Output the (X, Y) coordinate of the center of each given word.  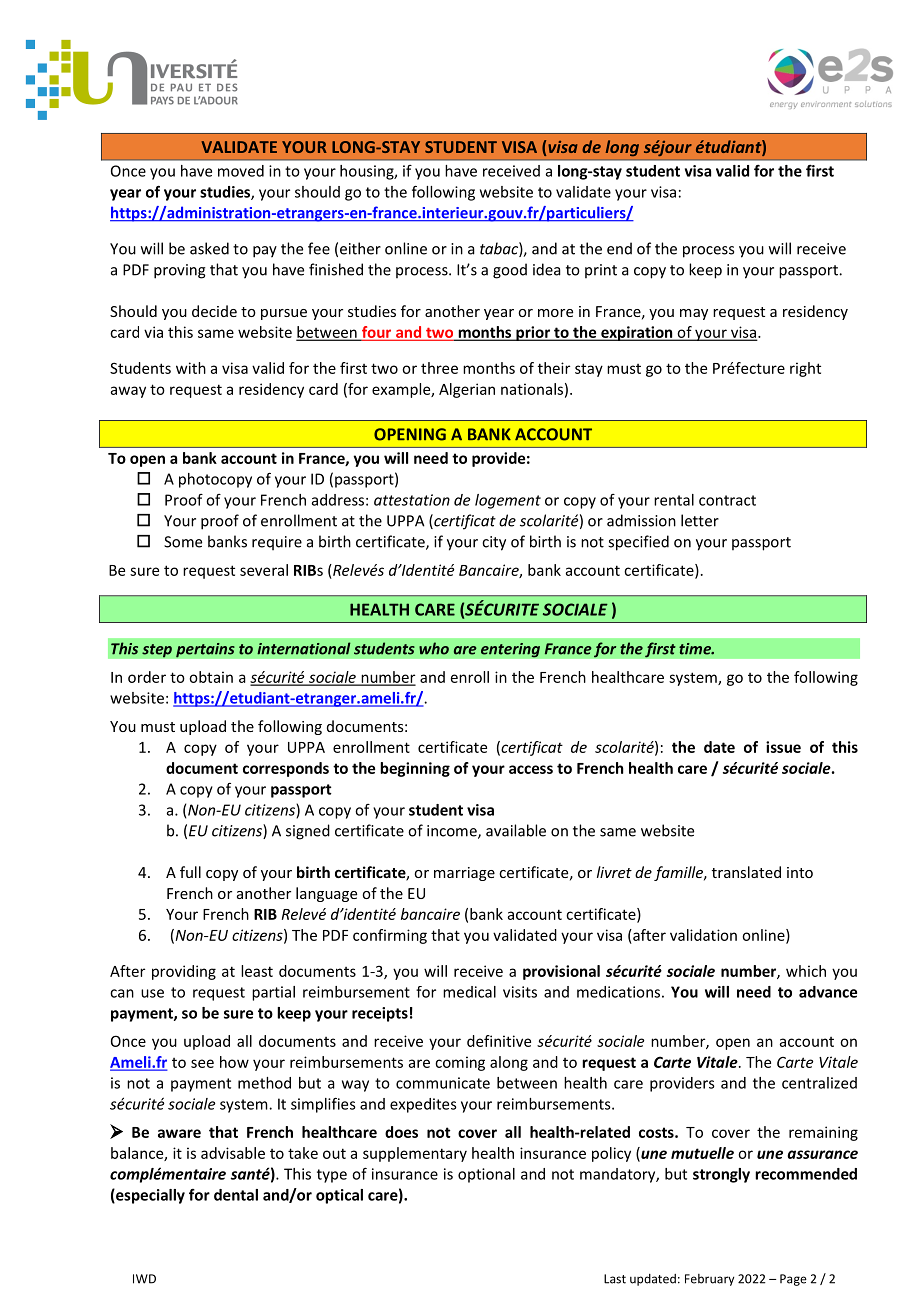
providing (184, 972)
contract (727, 500)
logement (508, 501)
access (531, 769)
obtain (211, 677)
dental (236, 1195)
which (806, 971)
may (694, 314)
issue (783, 747)
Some (183, 542)
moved (241, 171)
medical (469, 992)
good (510, 271)
